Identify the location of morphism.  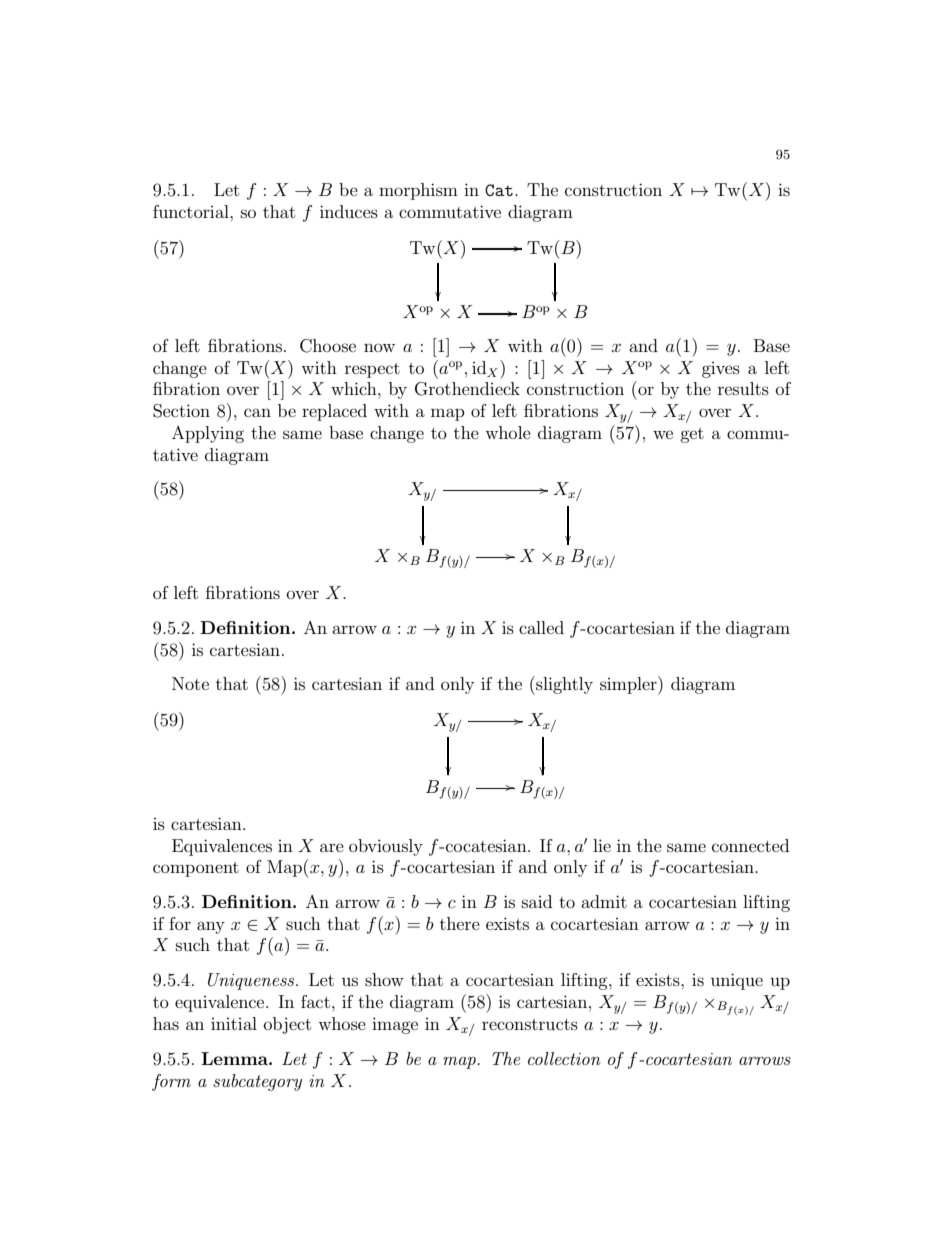
(418, 191).
